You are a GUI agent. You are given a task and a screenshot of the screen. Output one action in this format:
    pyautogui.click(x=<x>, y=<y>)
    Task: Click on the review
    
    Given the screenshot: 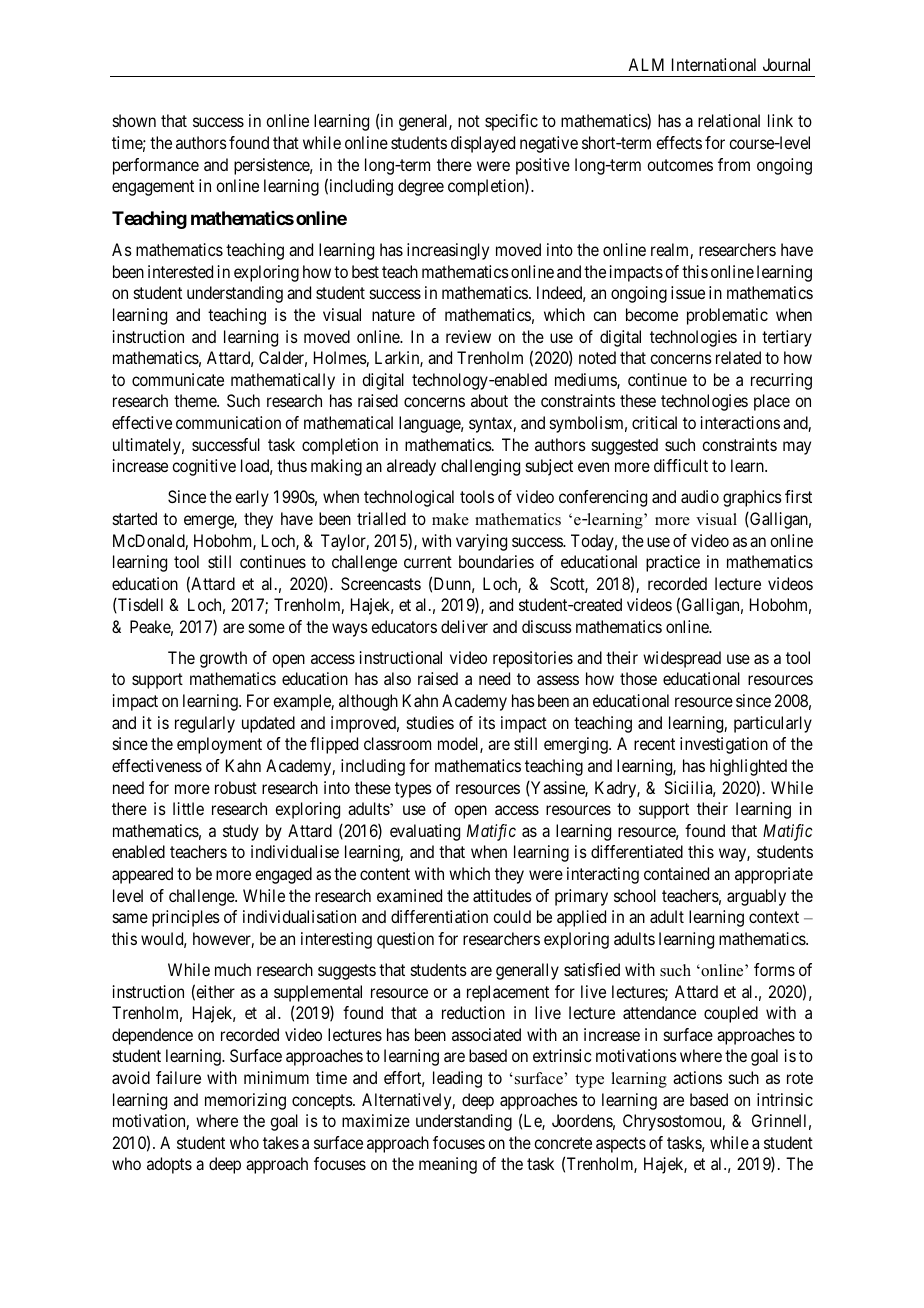 What is the action you would take?
    pyautogui.click(x=468, y=336)
